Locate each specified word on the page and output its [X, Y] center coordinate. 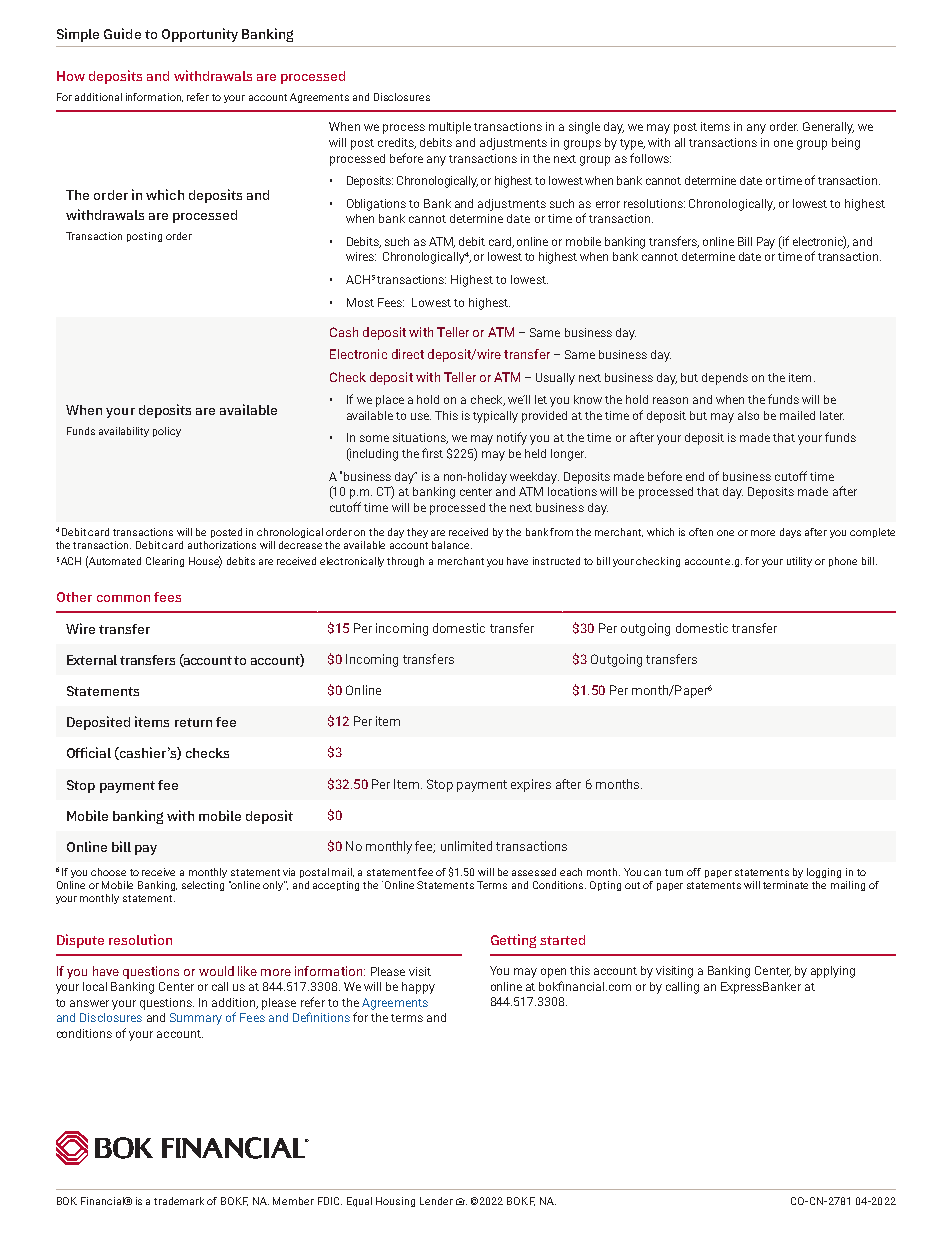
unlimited [466, 846]
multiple [450, 128]
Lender [436, 1201]
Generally [828, 128]
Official [89, 752]
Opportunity [200, 35]
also [748, 415]
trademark [179, 1201]
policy [167, 432]
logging [824, 873]
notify [512, 438]
